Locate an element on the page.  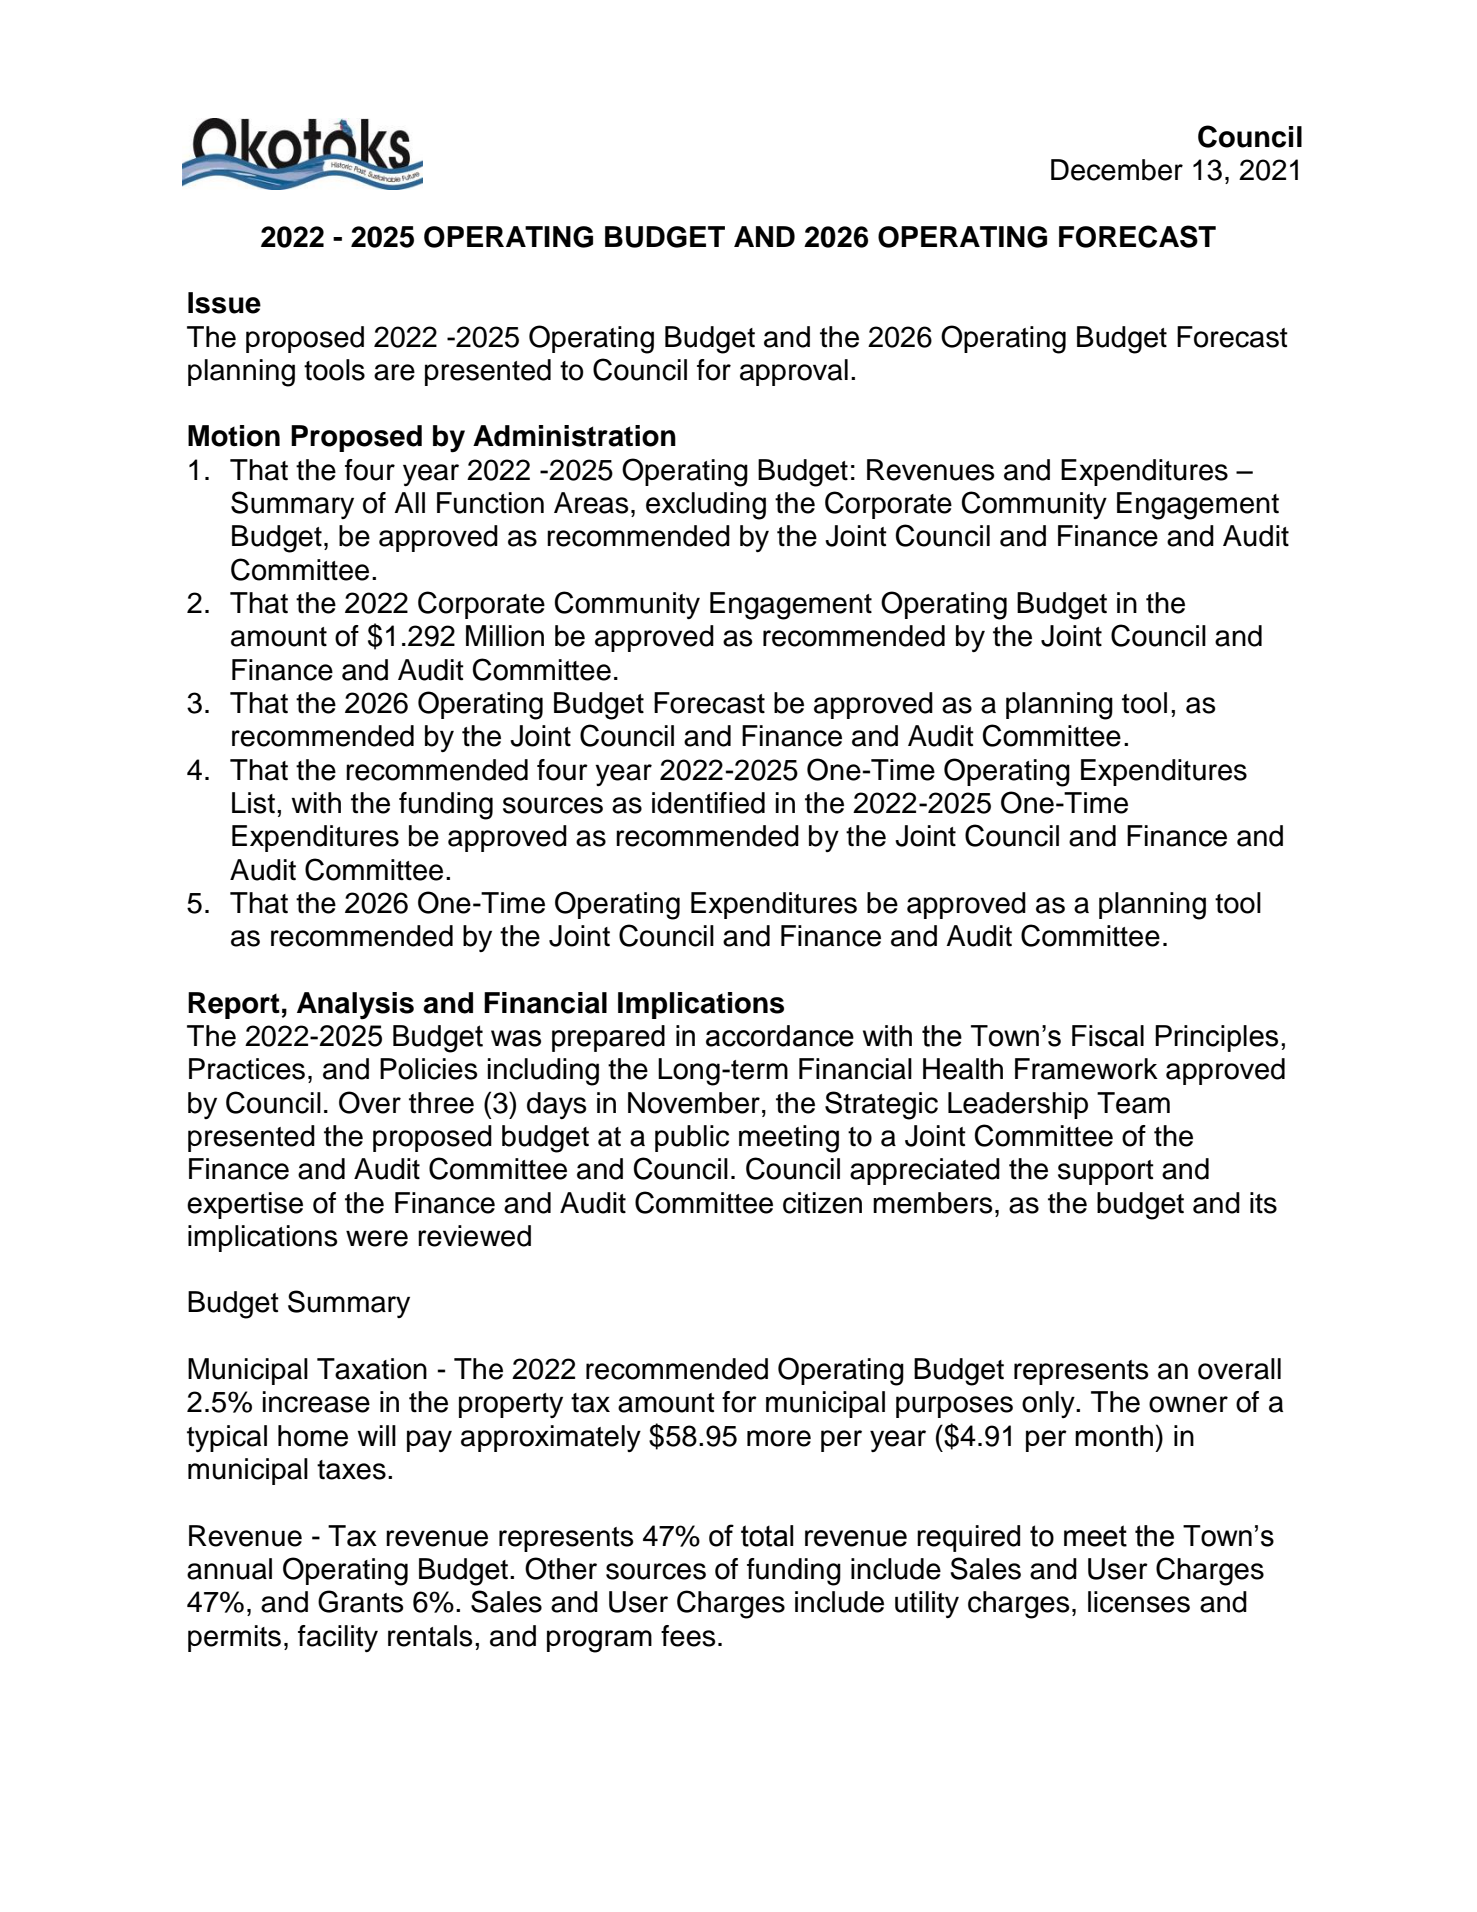
Analysis is located at coordinates (355, 1006).
